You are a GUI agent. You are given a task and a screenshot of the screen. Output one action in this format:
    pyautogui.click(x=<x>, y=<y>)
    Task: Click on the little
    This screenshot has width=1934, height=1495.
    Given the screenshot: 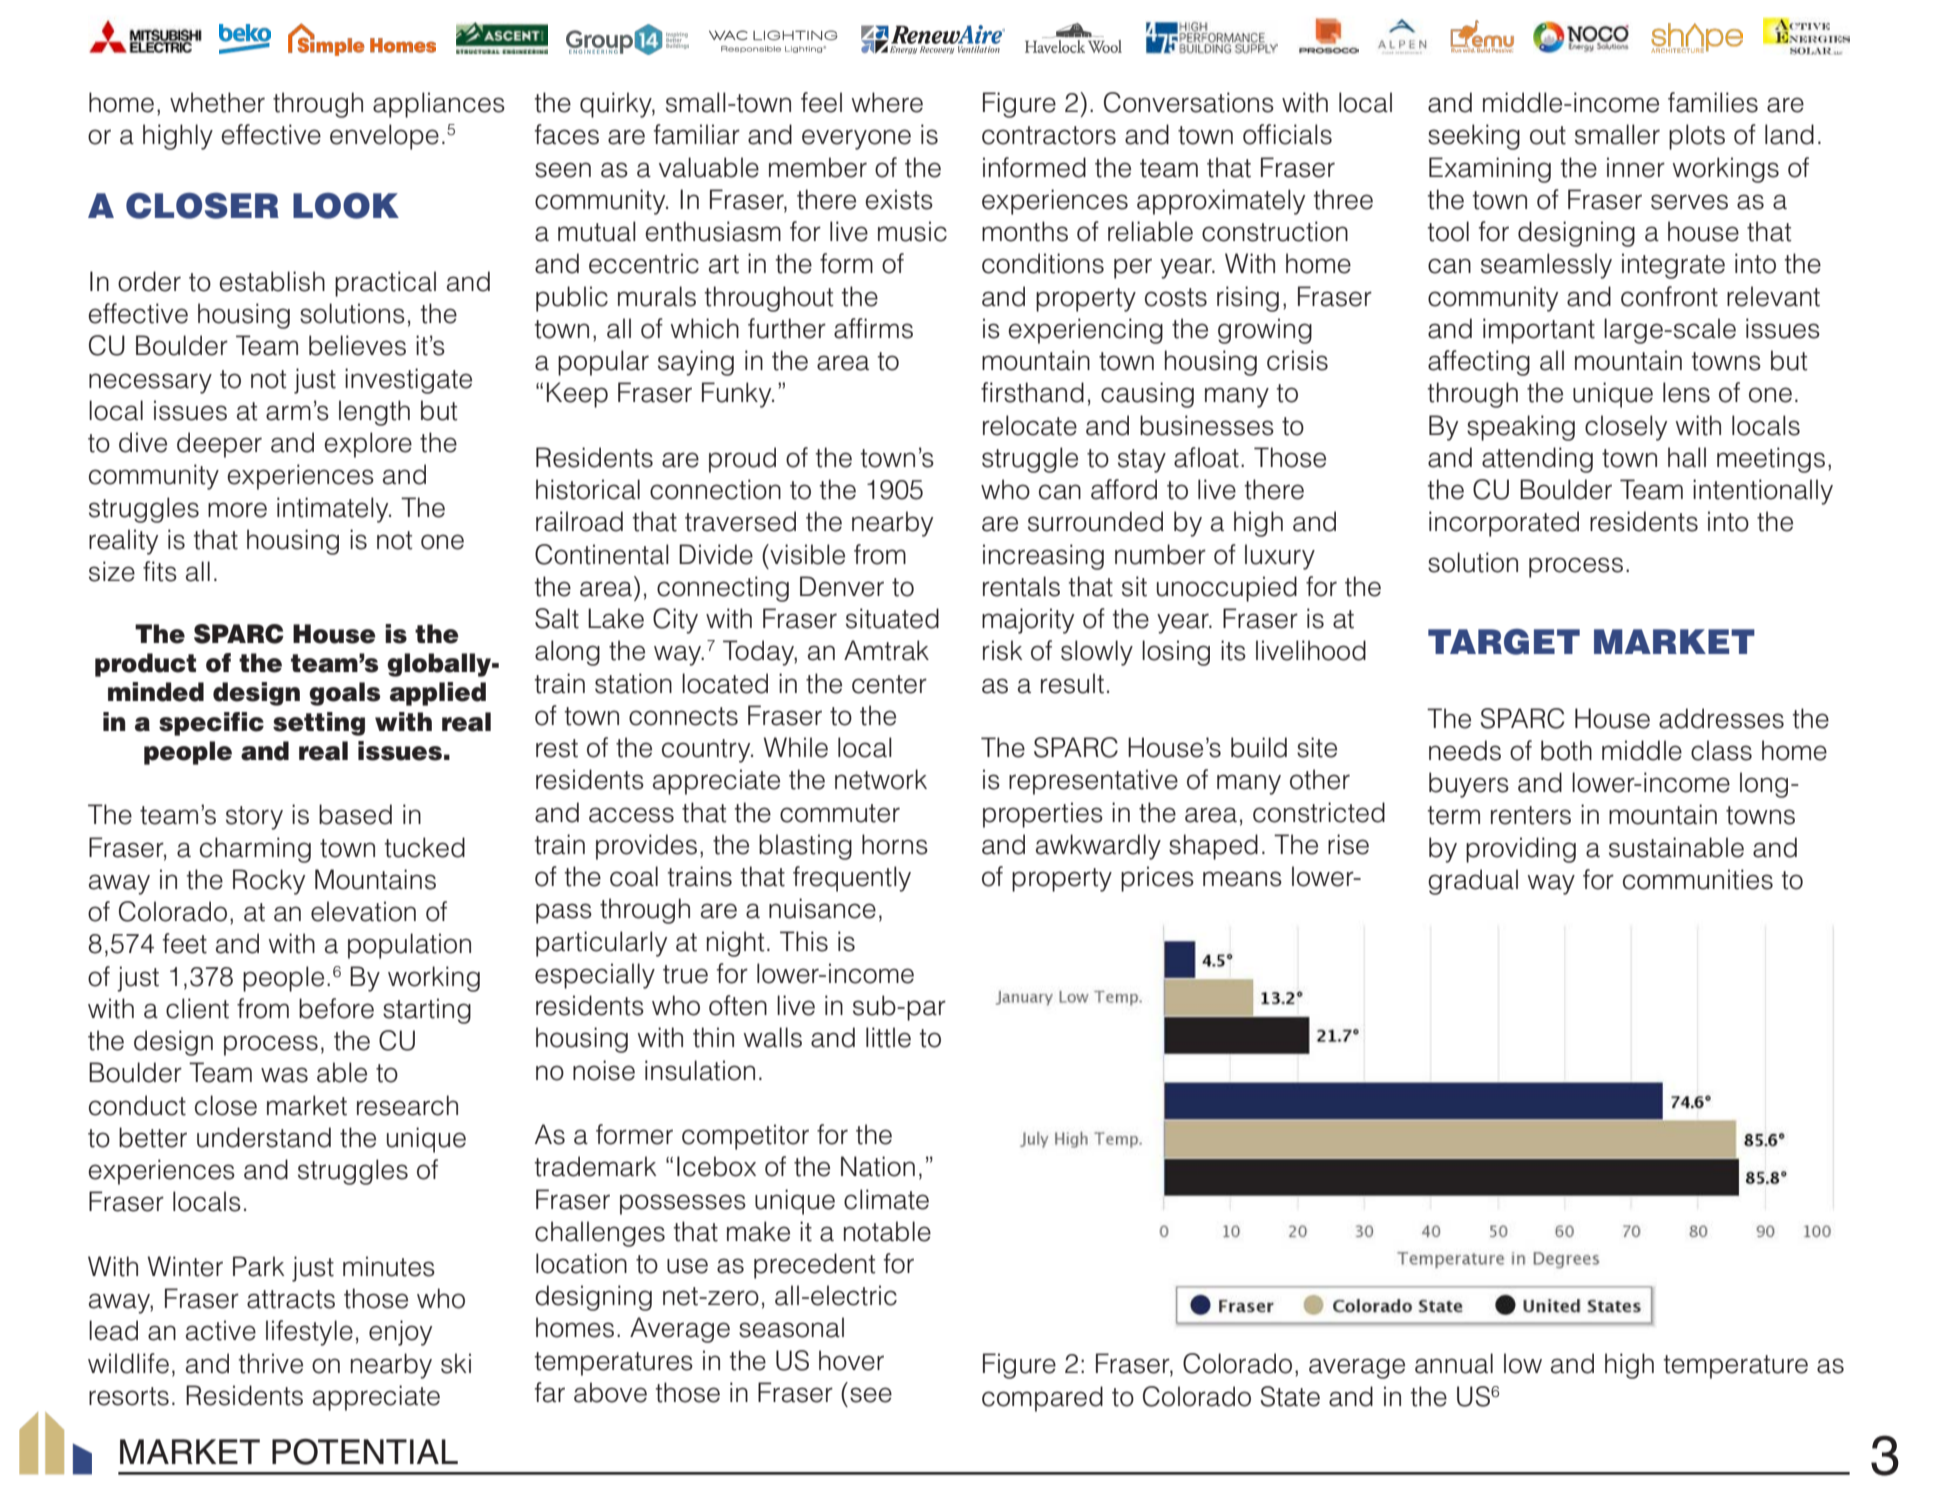 What is the action you would take?
    pyautogui.click(x=888, y=1037)
